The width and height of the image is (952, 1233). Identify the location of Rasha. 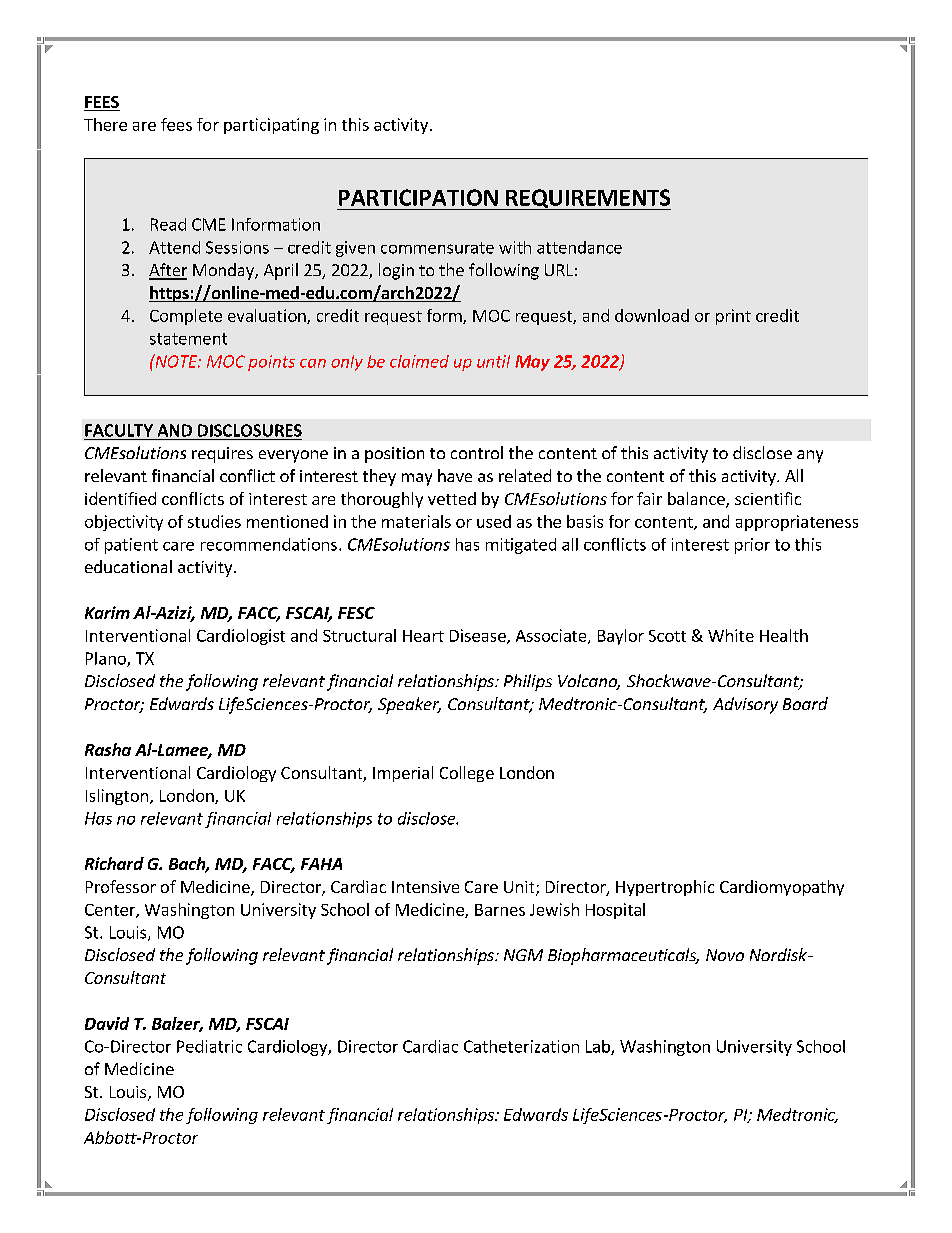
(108, 749).
